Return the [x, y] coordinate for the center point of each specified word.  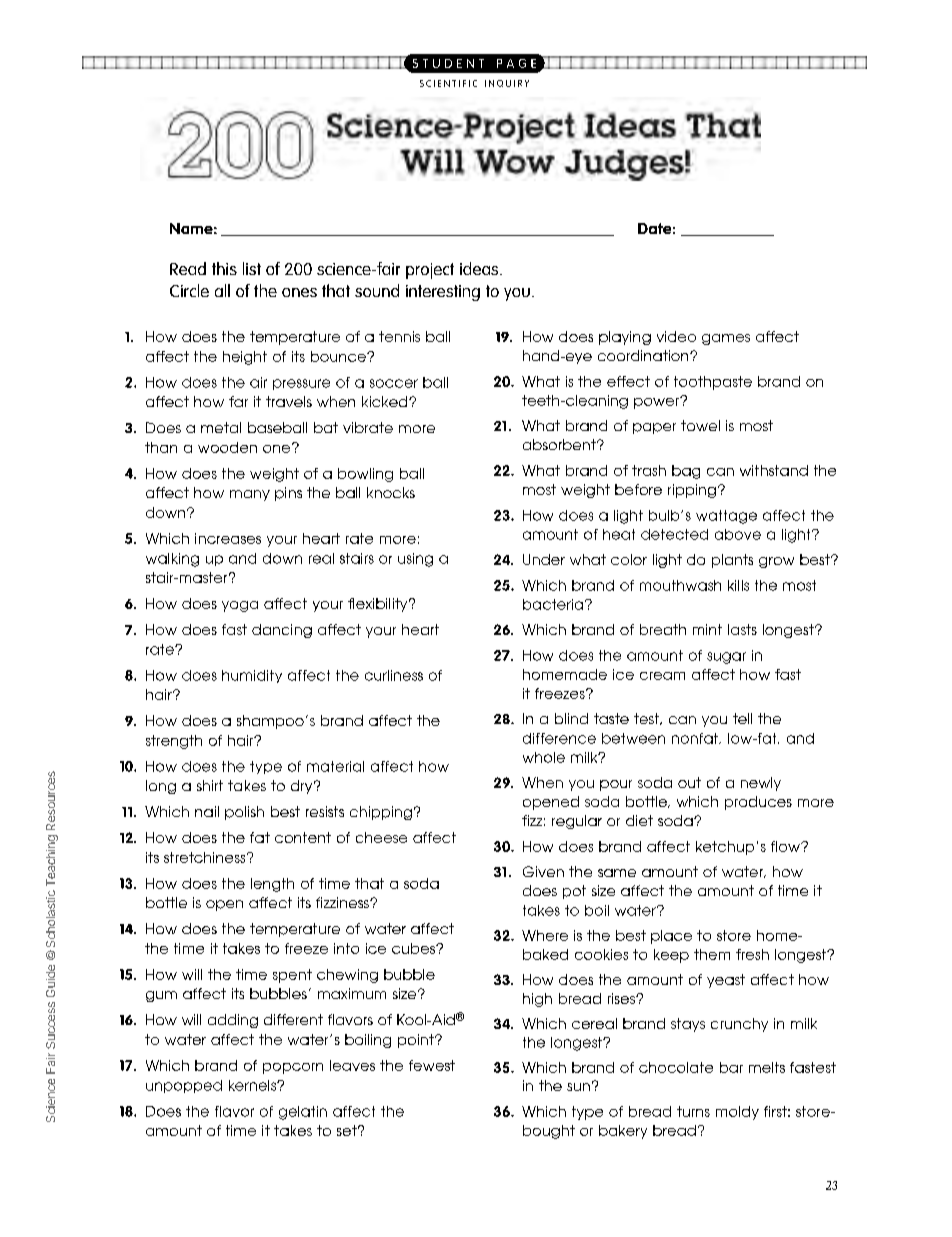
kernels [253, 1085]
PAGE [516, 63]
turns [693, 1111]
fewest [432, 1065]
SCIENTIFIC [448, 83]
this [224, 268]
